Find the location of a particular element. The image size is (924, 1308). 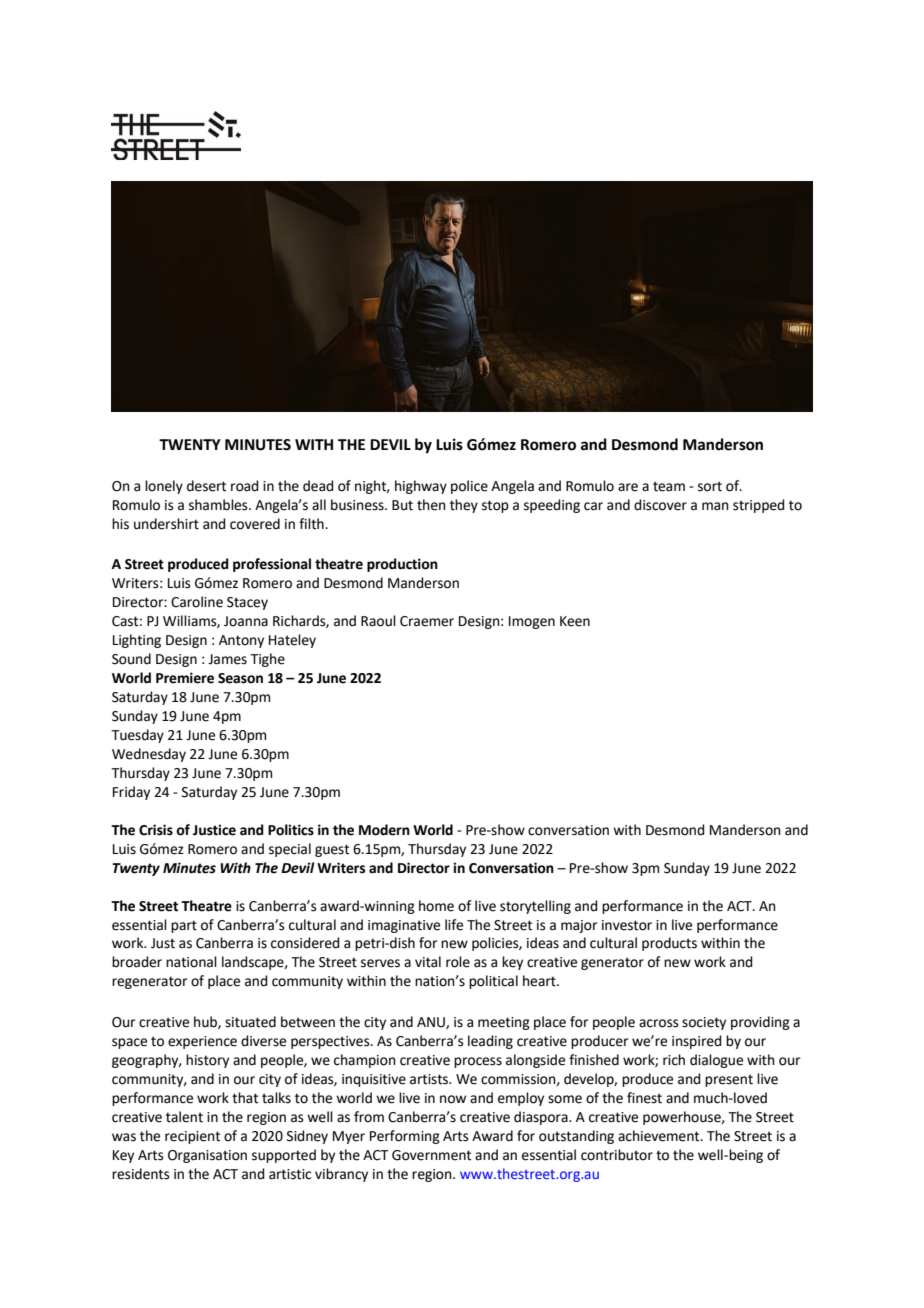

life is located at coordinates (454, 925).
